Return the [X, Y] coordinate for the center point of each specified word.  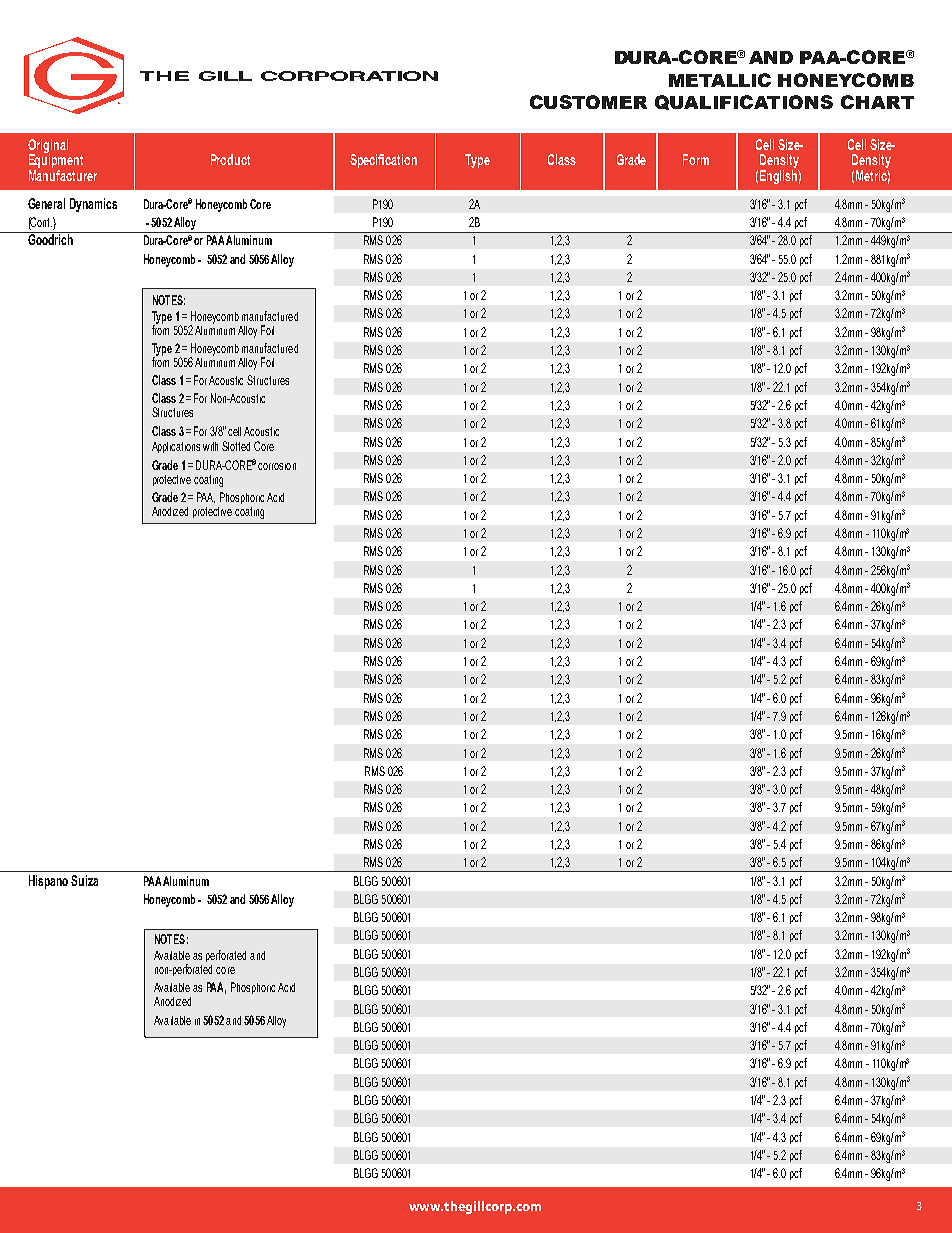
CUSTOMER [588, 102]
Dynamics [93, 205]
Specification [383, 161]
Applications [176, 447]
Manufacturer [63, 174]
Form [696, 159]
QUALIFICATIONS [744, 102]
